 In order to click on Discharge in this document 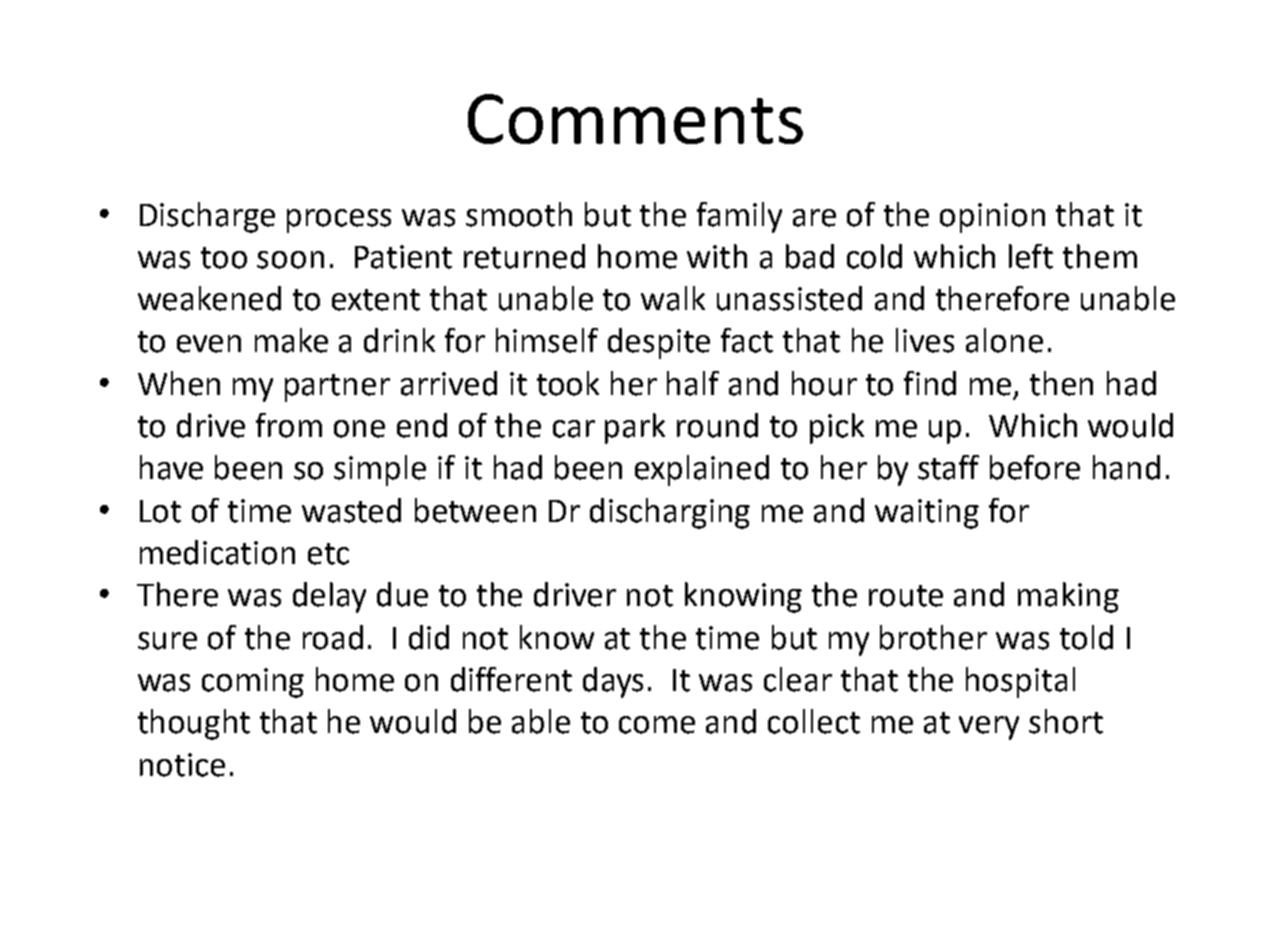, I will do `click(207, 217)`.
